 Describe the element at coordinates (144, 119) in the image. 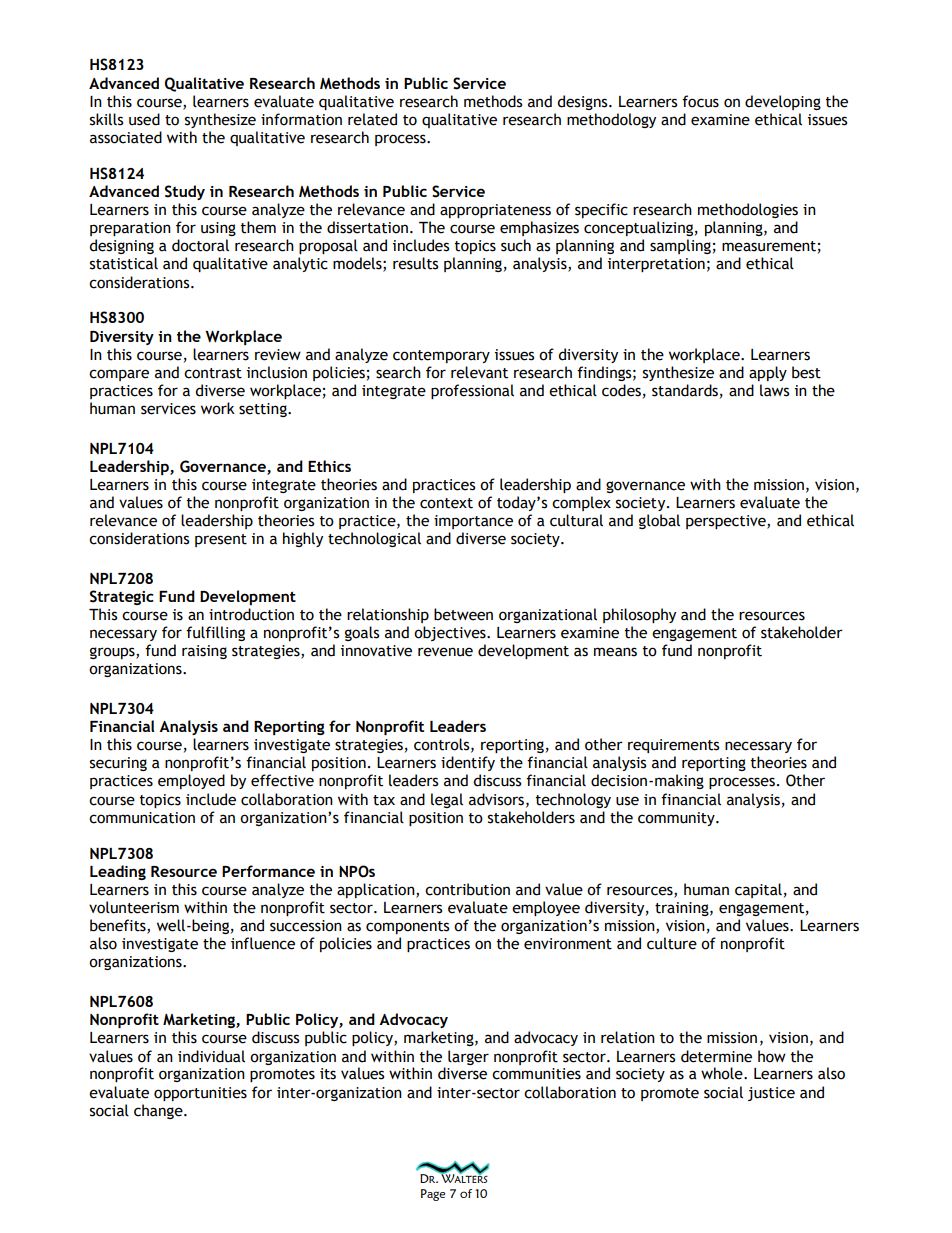

I see `used` at that location.
